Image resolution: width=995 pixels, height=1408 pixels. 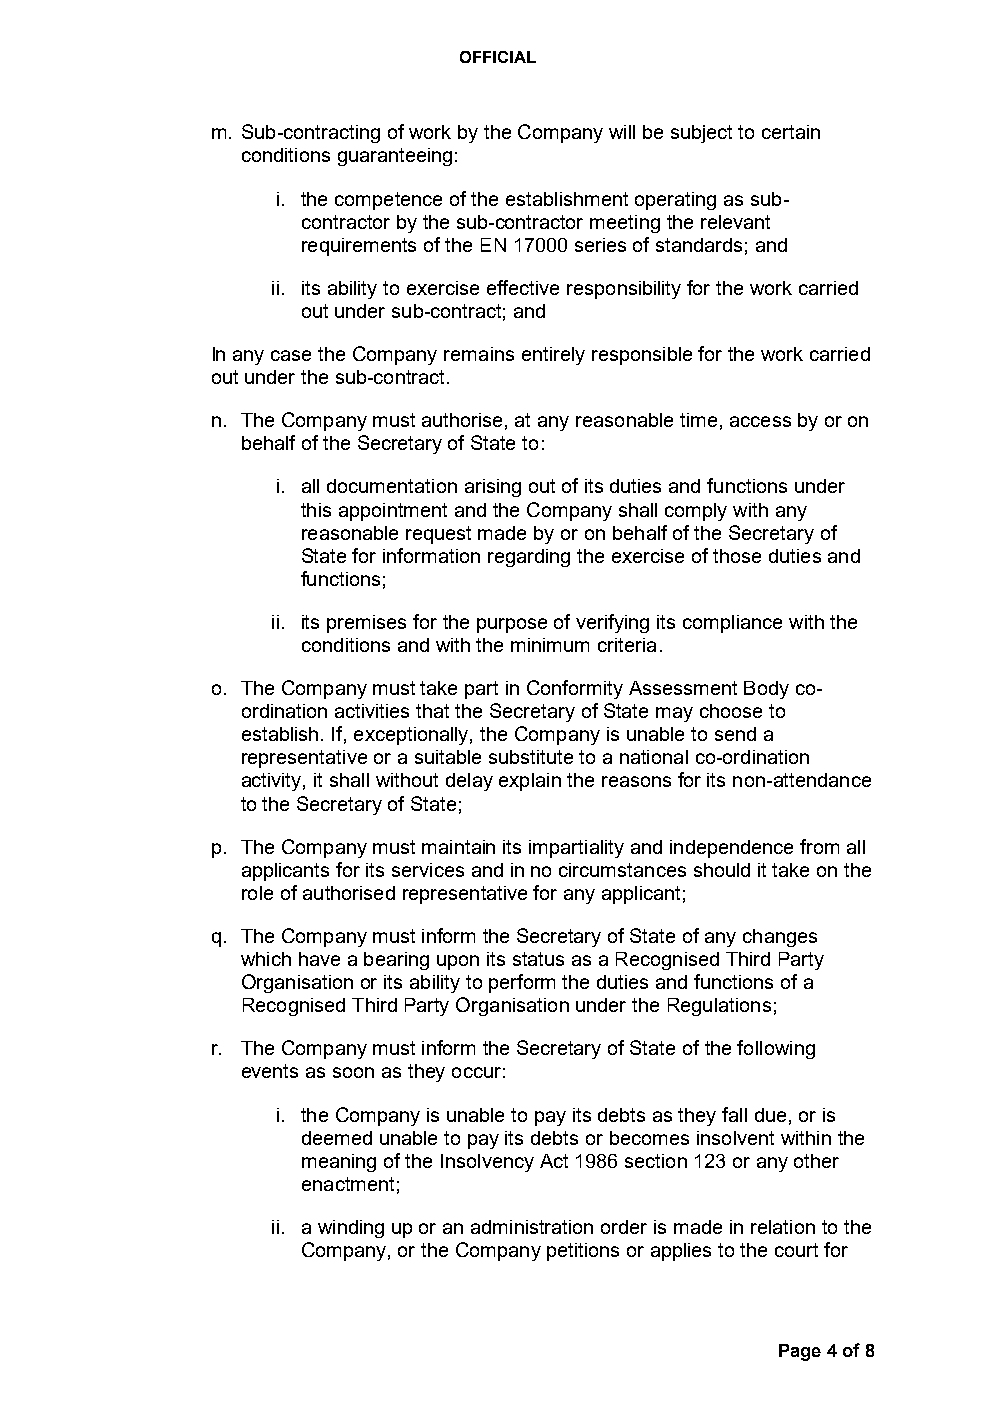 I want to click on have, so click(x=319, y=959).
